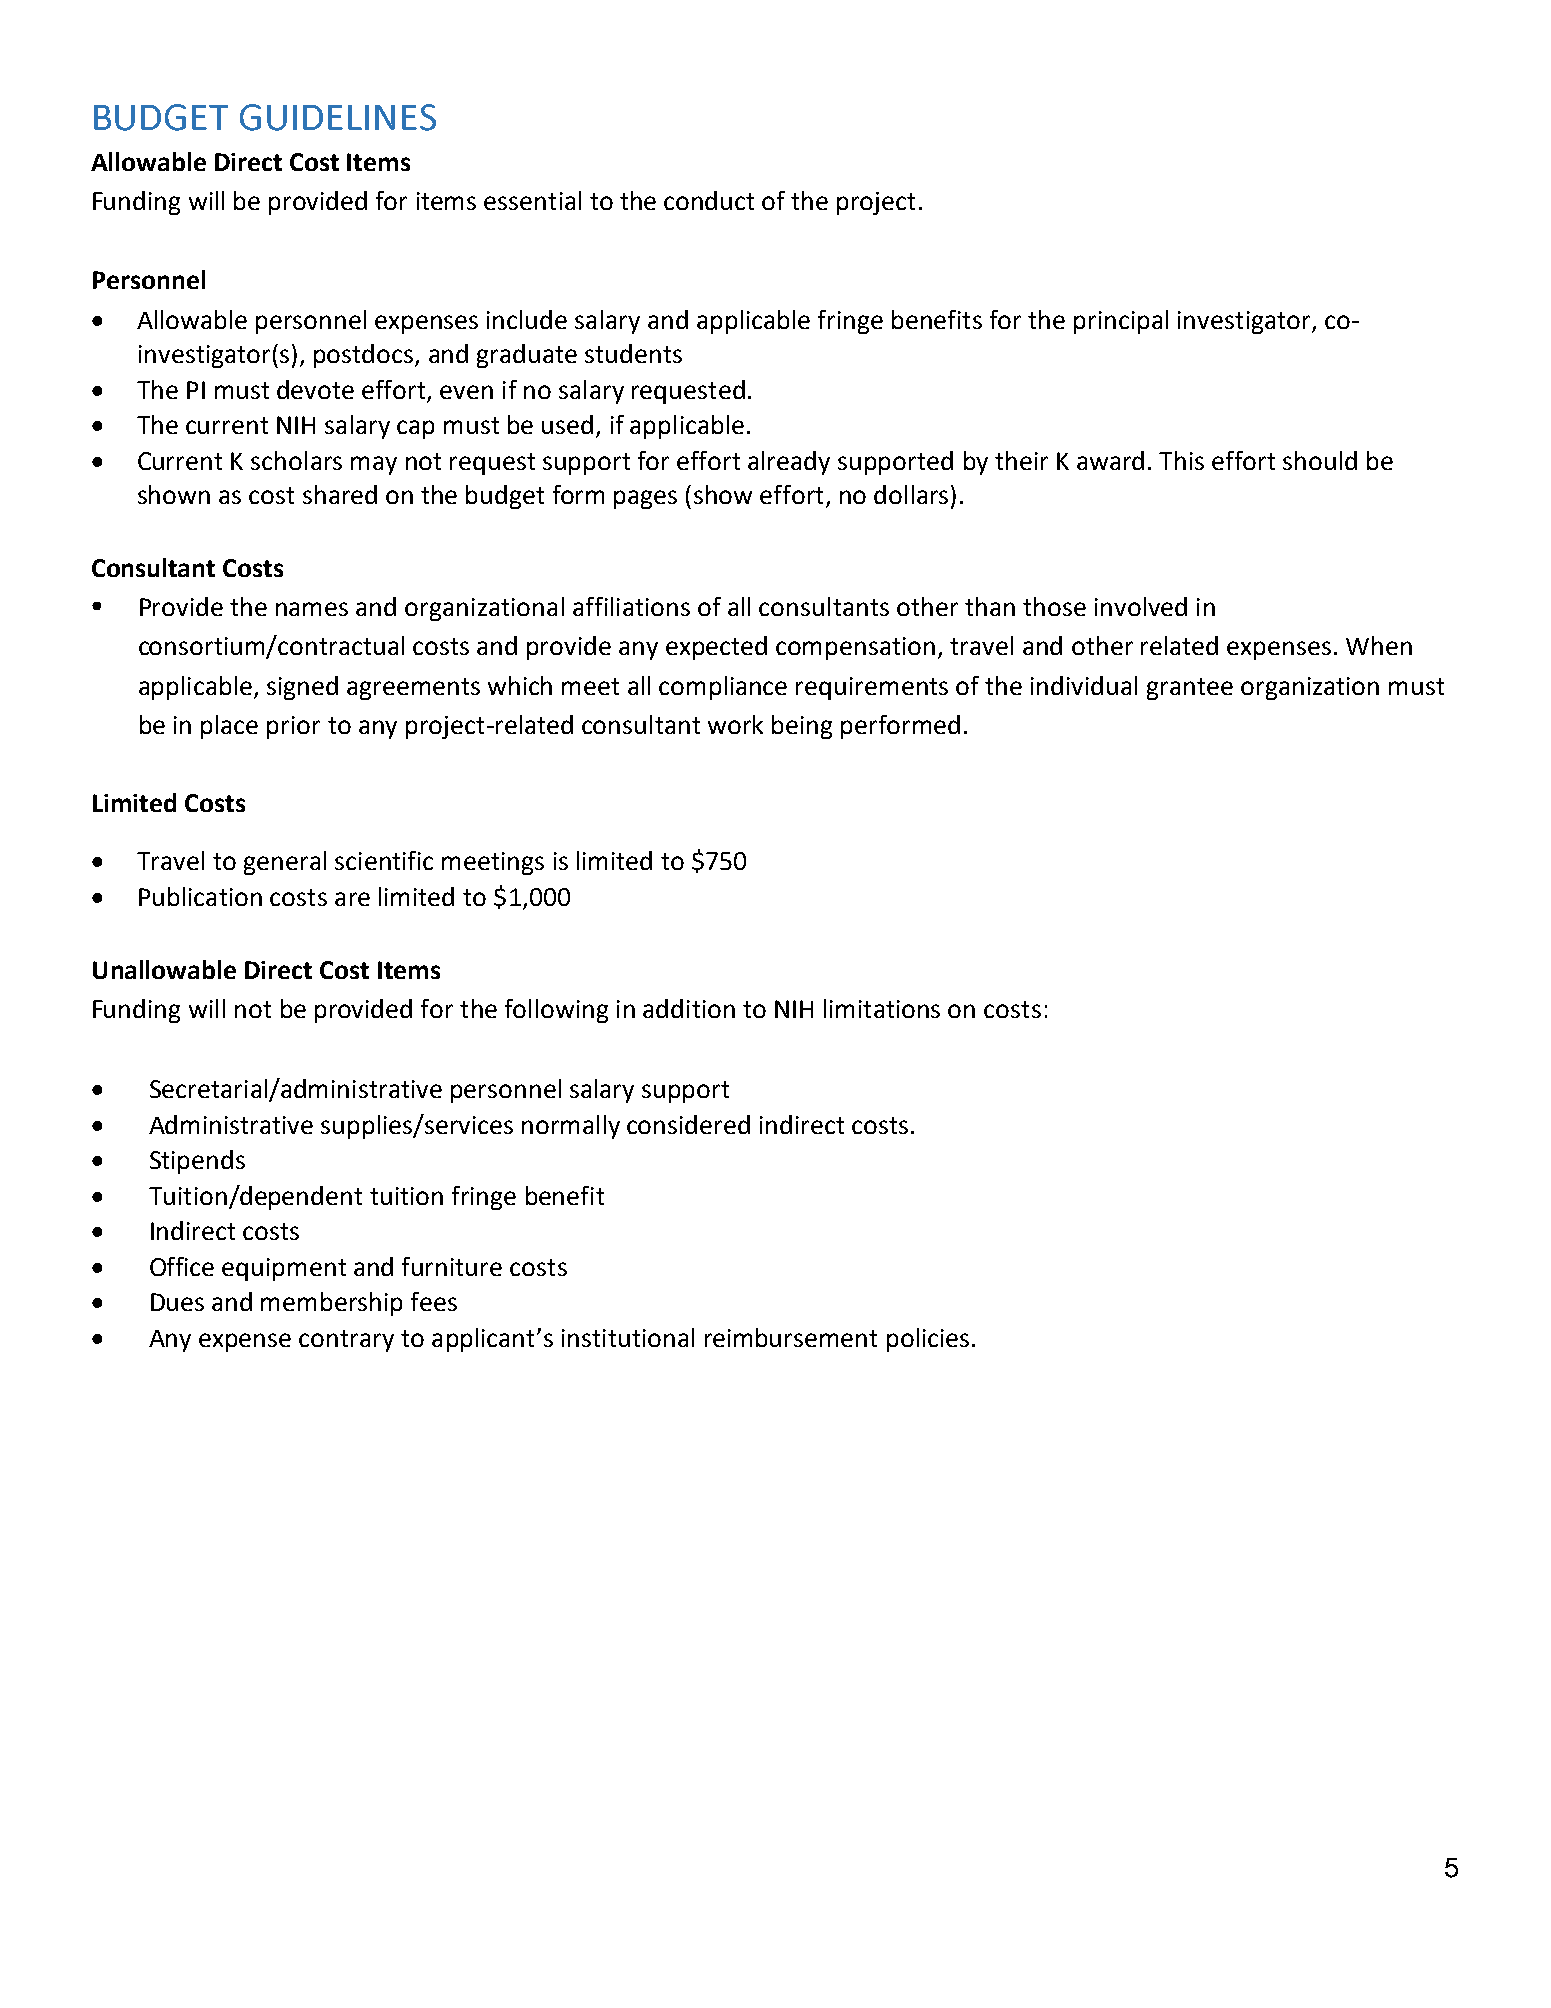 Image resolution: width=1551 pixels, height=2008 pixels. What do you see at coordinates (340, 494) in the image?
I see `shared` at bounding box center [340, 494].
